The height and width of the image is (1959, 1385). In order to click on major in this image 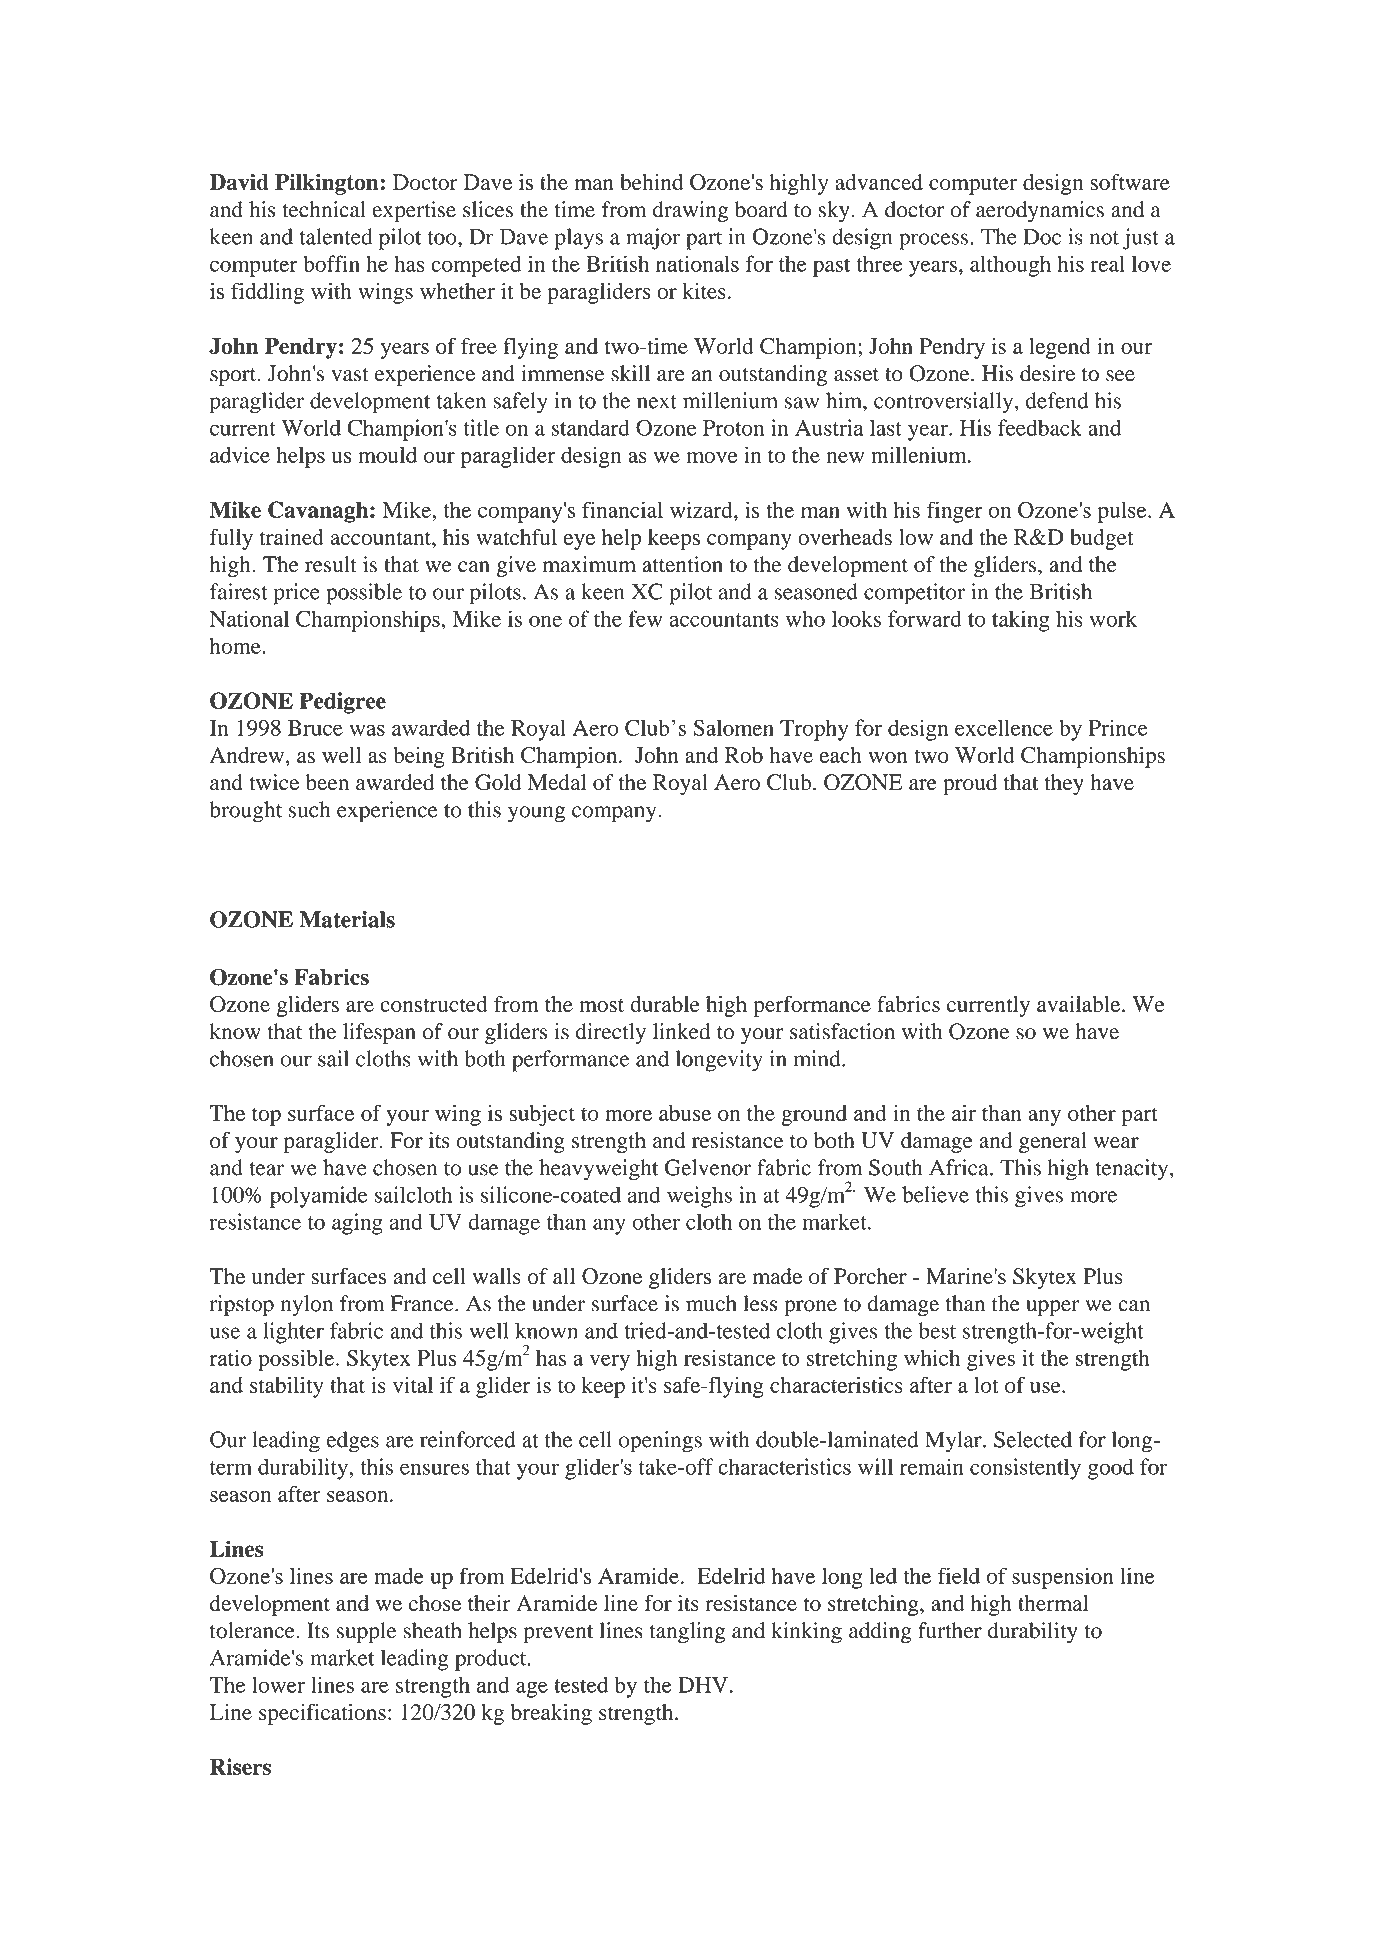, I will do `click(653, 239)`.
